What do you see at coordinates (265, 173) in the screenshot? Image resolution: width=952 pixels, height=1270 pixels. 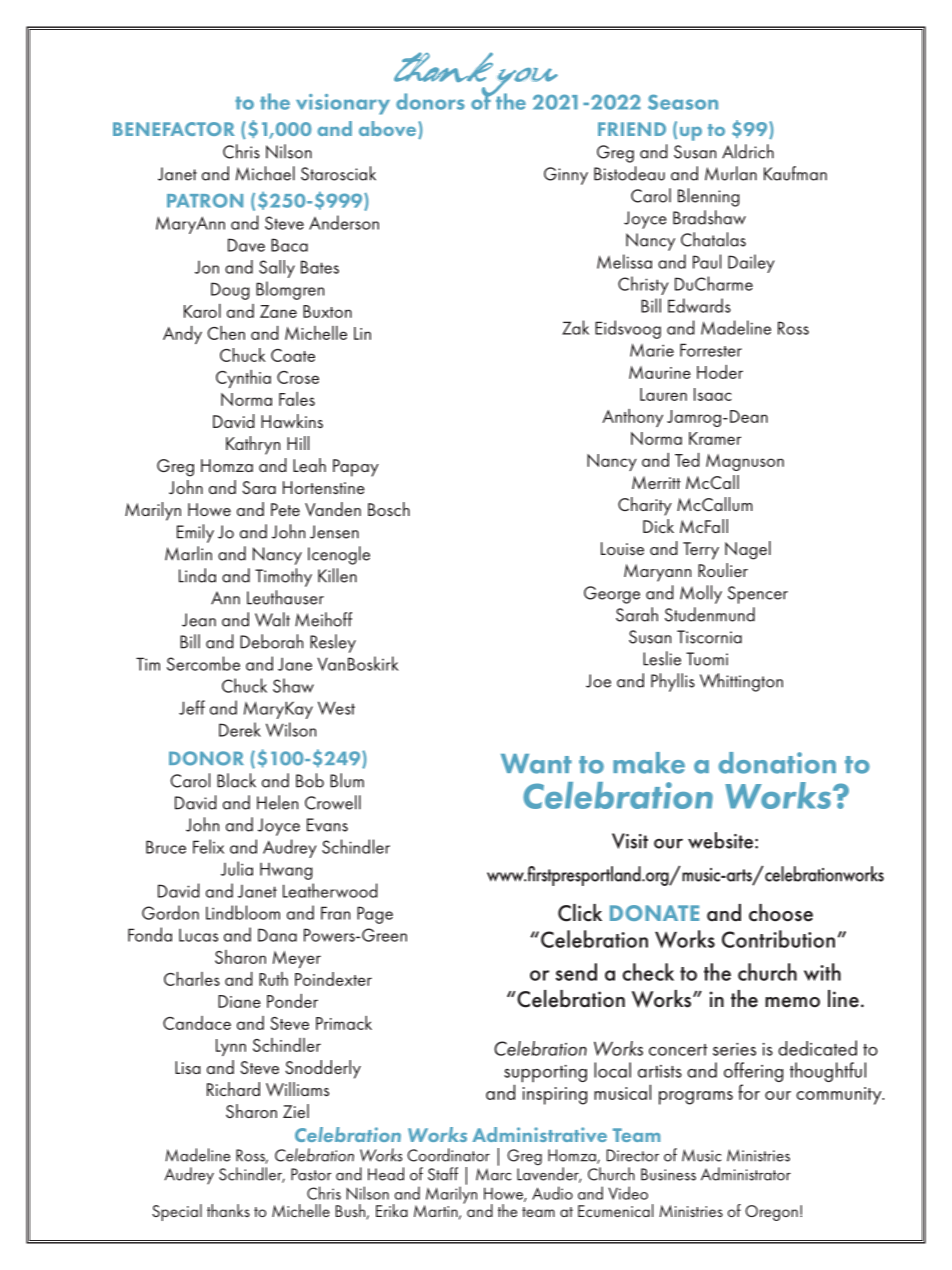 I see `Michael` at bounding box center [265, 173].
